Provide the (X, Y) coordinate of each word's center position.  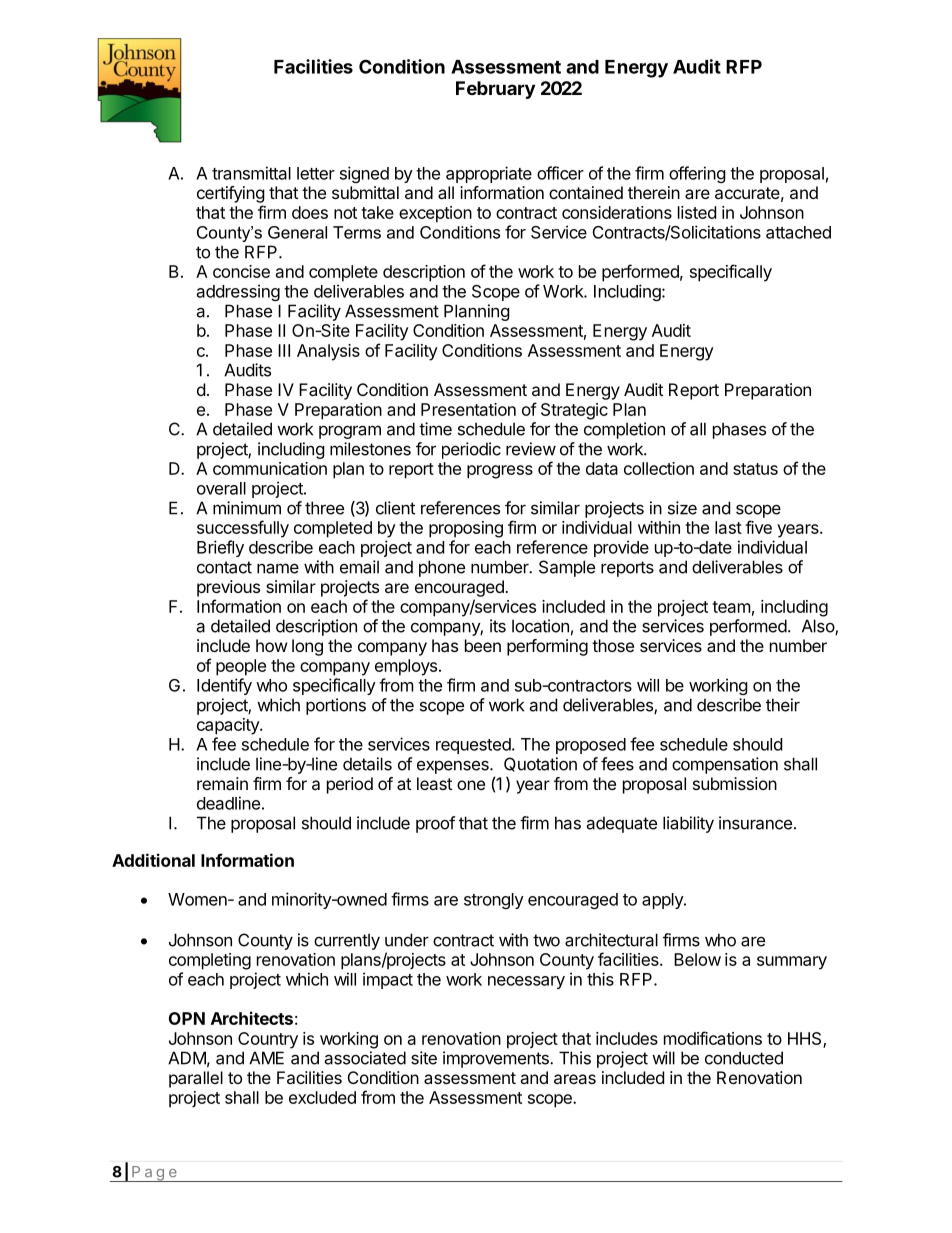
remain (222, 783)
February (495, 90)
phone (442, 568)
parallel (196, 1079)
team (731, 607)
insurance (755, 823)
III (284, 350)
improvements (497, 1059)
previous (228, 588)
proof (435, 824)
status (755, 469)
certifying (231, 194)
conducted (744, 1058)
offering (697, 174)
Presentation (468, 409)
